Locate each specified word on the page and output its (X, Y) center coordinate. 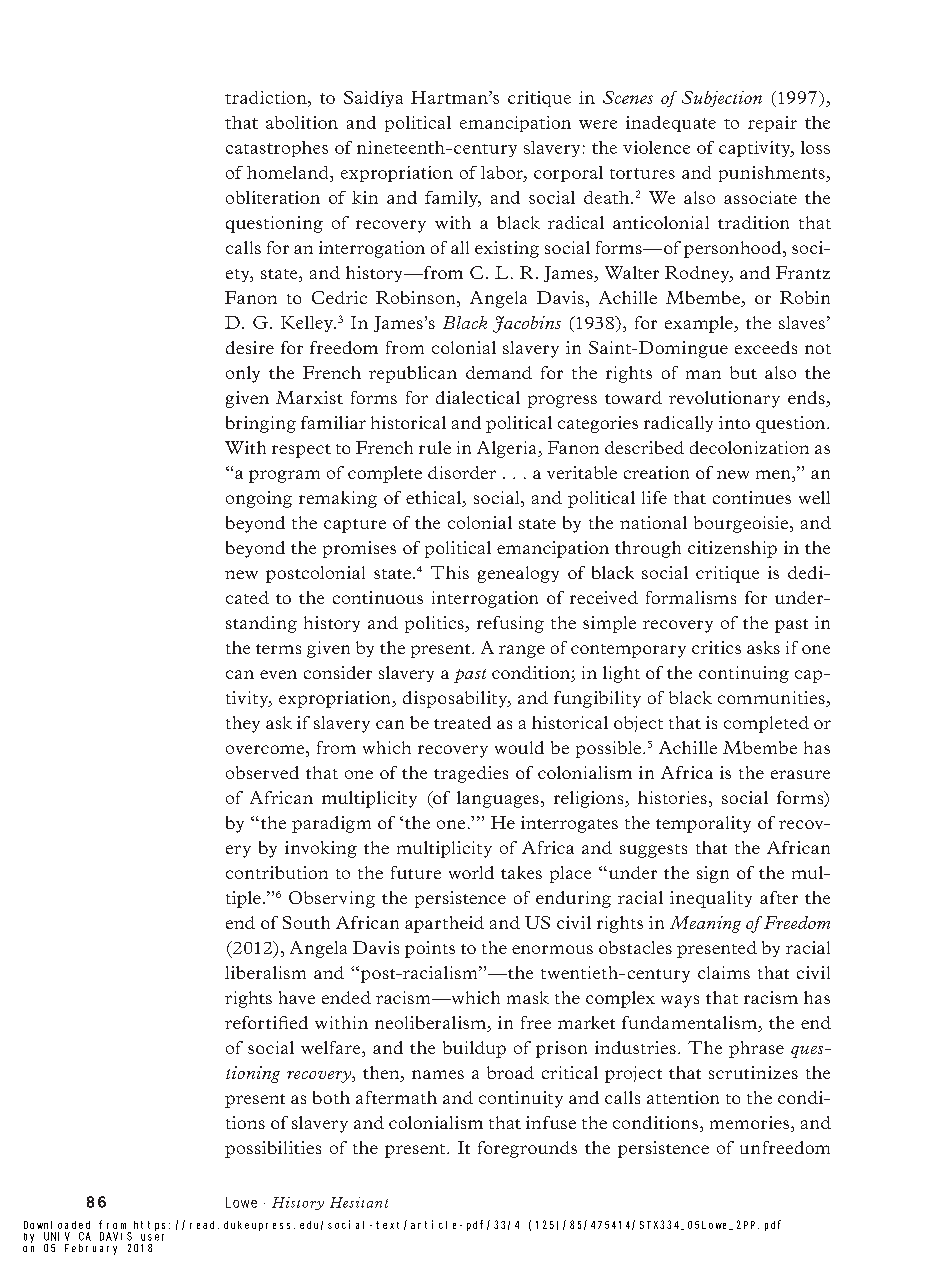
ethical (434, 499)
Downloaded (57, 1225)
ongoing (259, 499)
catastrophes (277, 149)
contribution (277, 872)
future (416, 872)
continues (752, 497)
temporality (703, 824)
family (452, 199)
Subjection (722, 99)
